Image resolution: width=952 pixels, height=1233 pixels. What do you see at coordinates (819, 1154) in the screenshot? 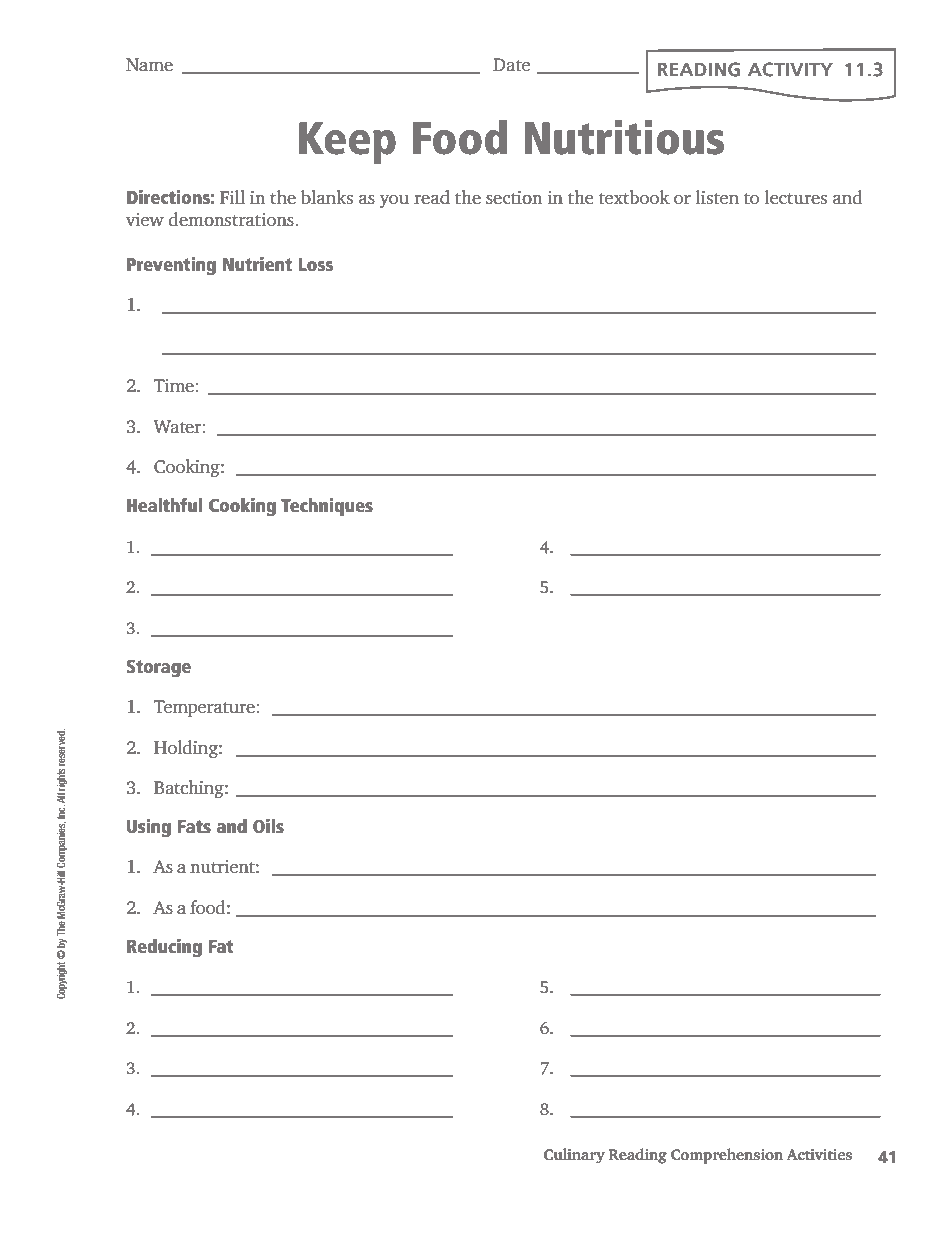
I see `Activities` at bounding box center [819, 1154].
